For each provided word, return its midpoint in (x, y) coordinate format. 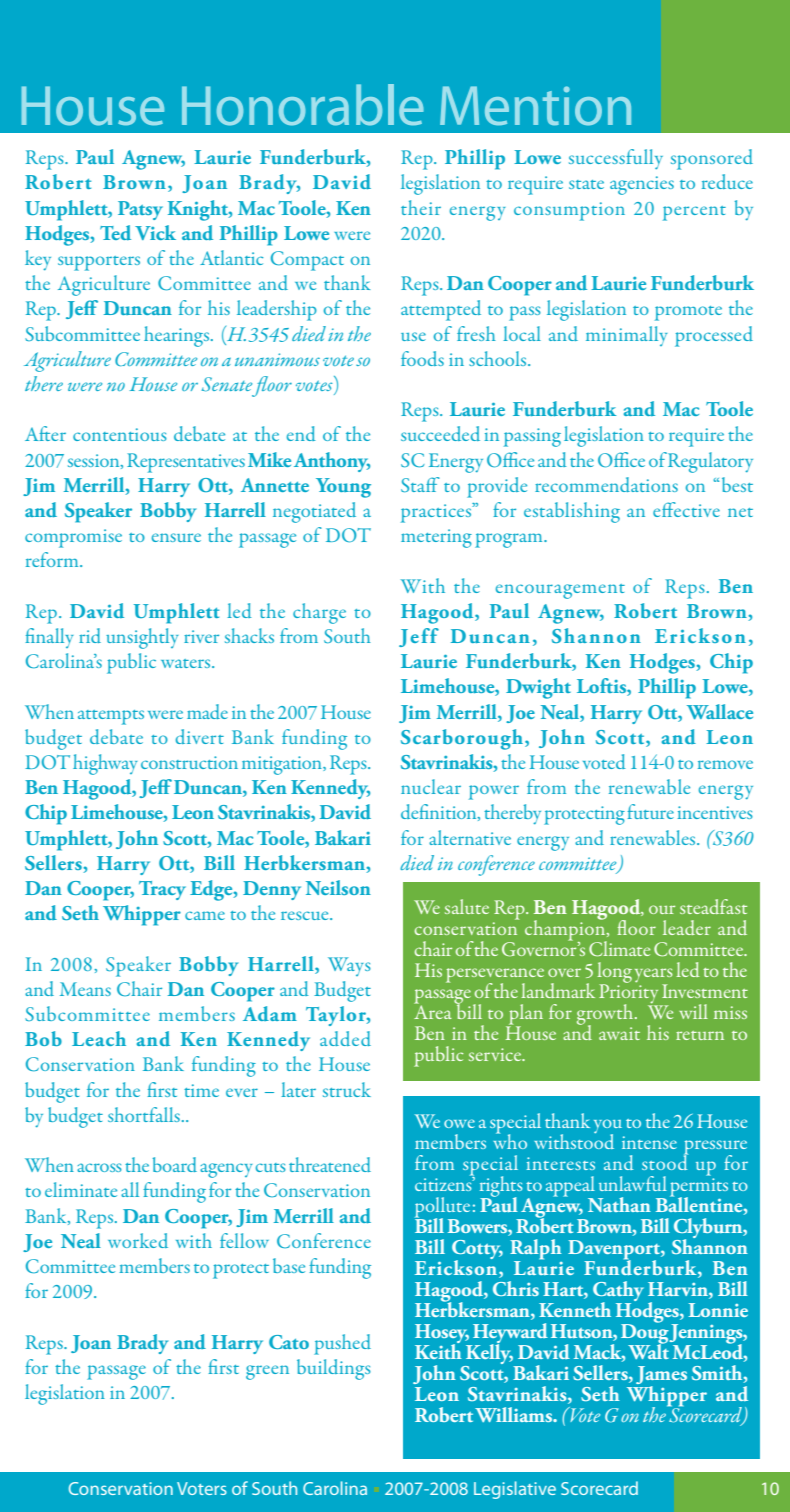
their (421, 207)
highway (105, 764)
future (650, 811)
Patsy (140, 210)
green (267, 1372)
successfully (616, 159)
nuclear (431, 786)
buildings (334, 1369)
